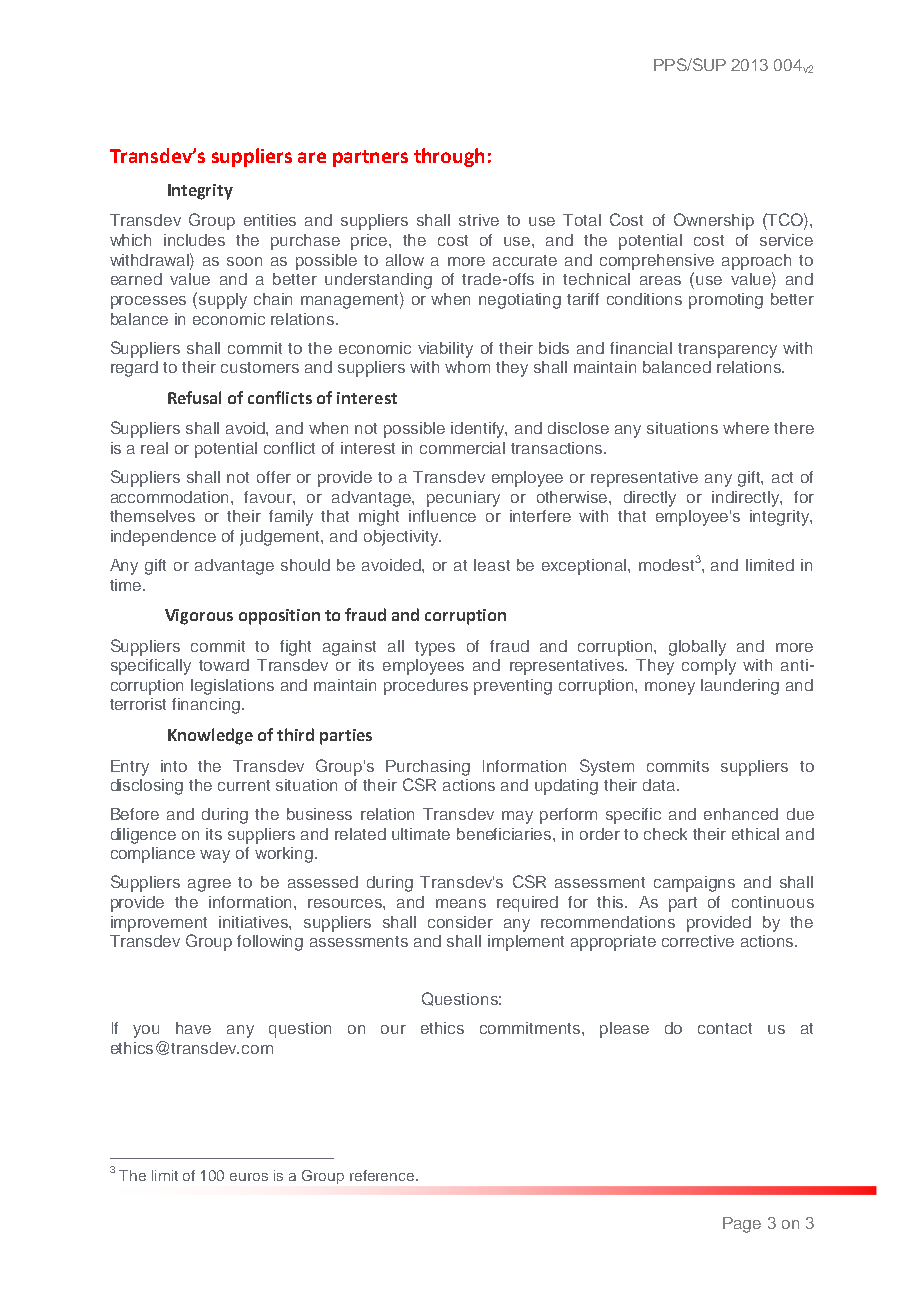  I want to click on euros, so click(249, 1177).
